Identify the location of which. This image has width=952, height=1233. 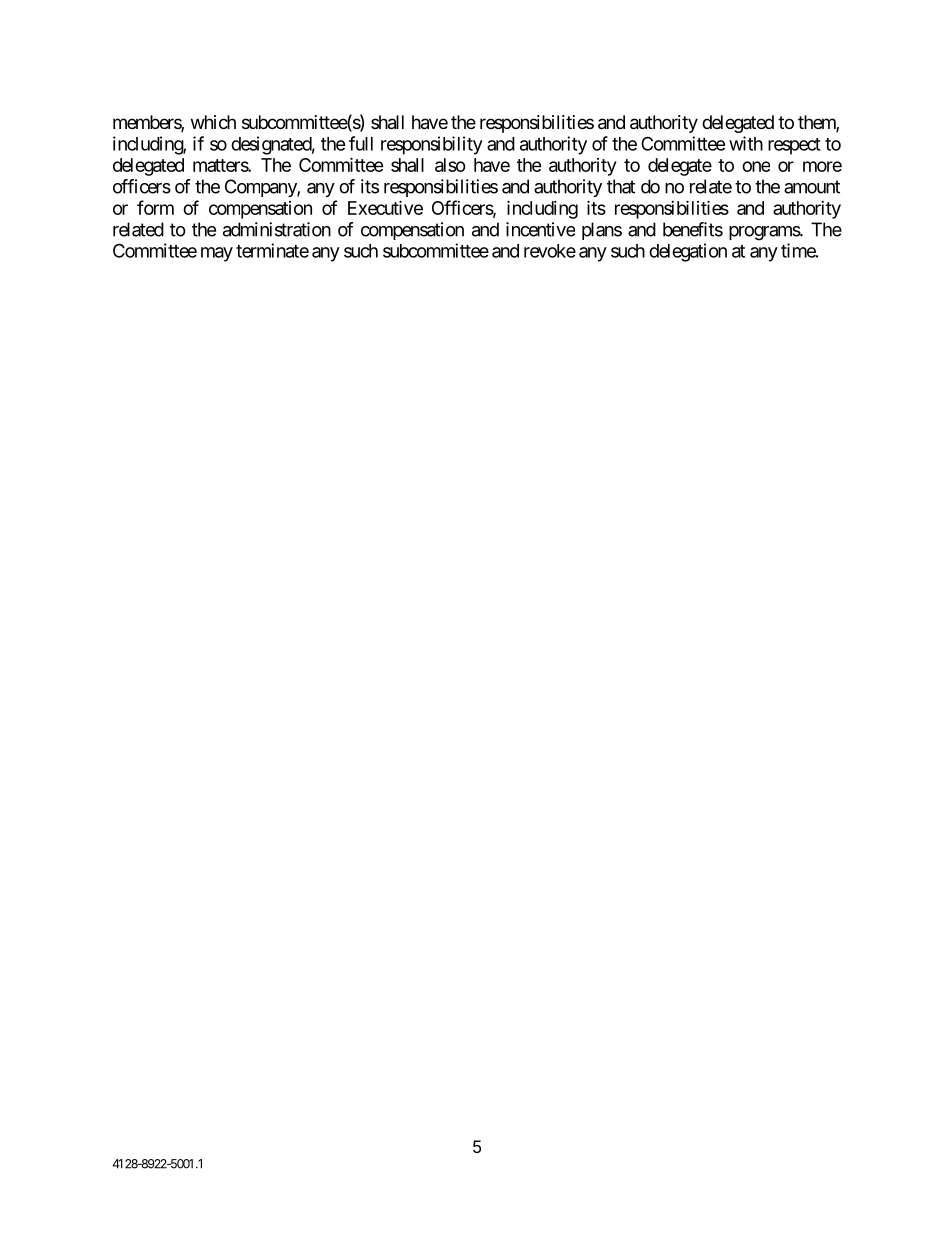
(213, 122).
